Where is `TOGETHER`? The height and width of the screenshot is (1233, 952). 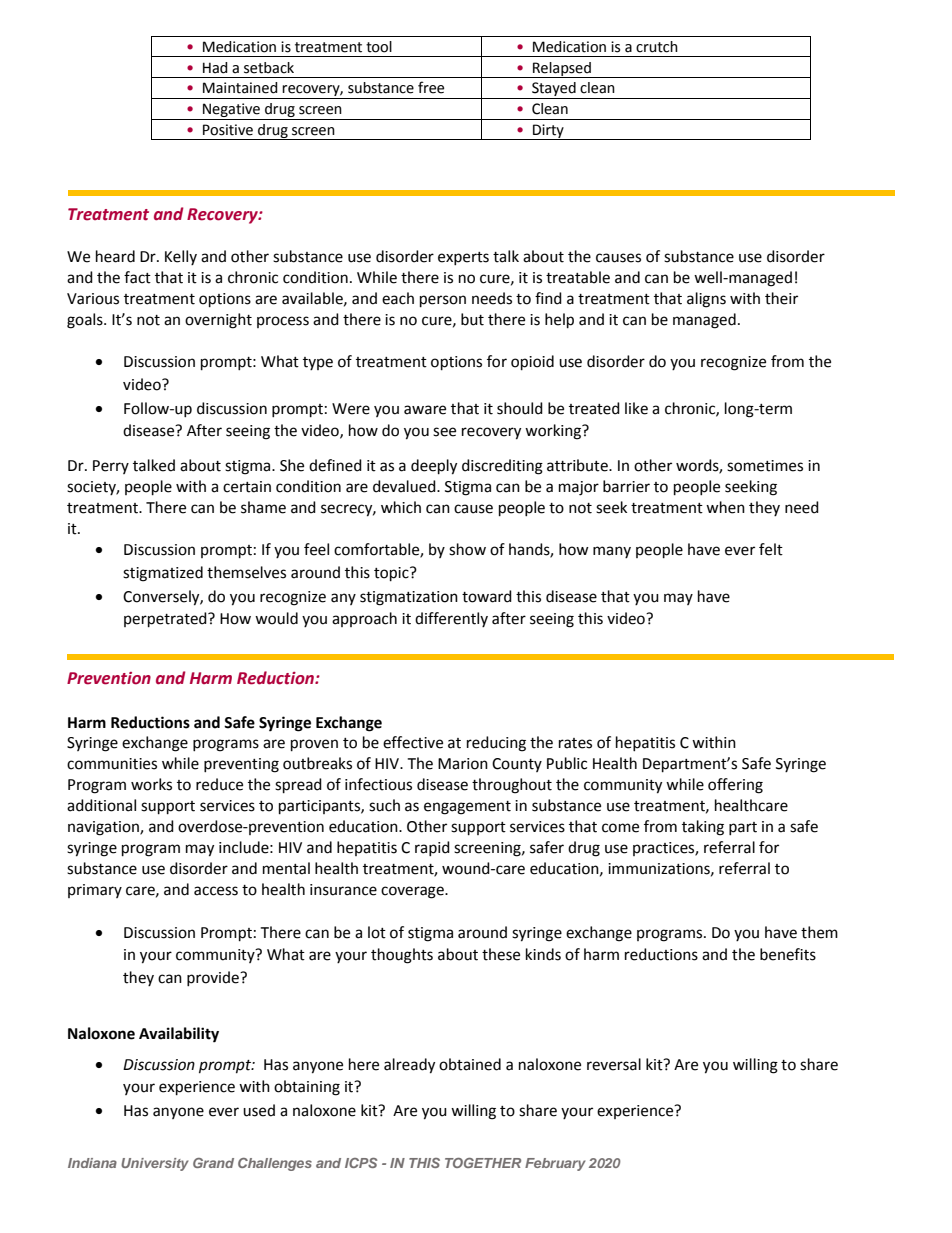 TOGETHER is located at coordinates (483, 1163).
